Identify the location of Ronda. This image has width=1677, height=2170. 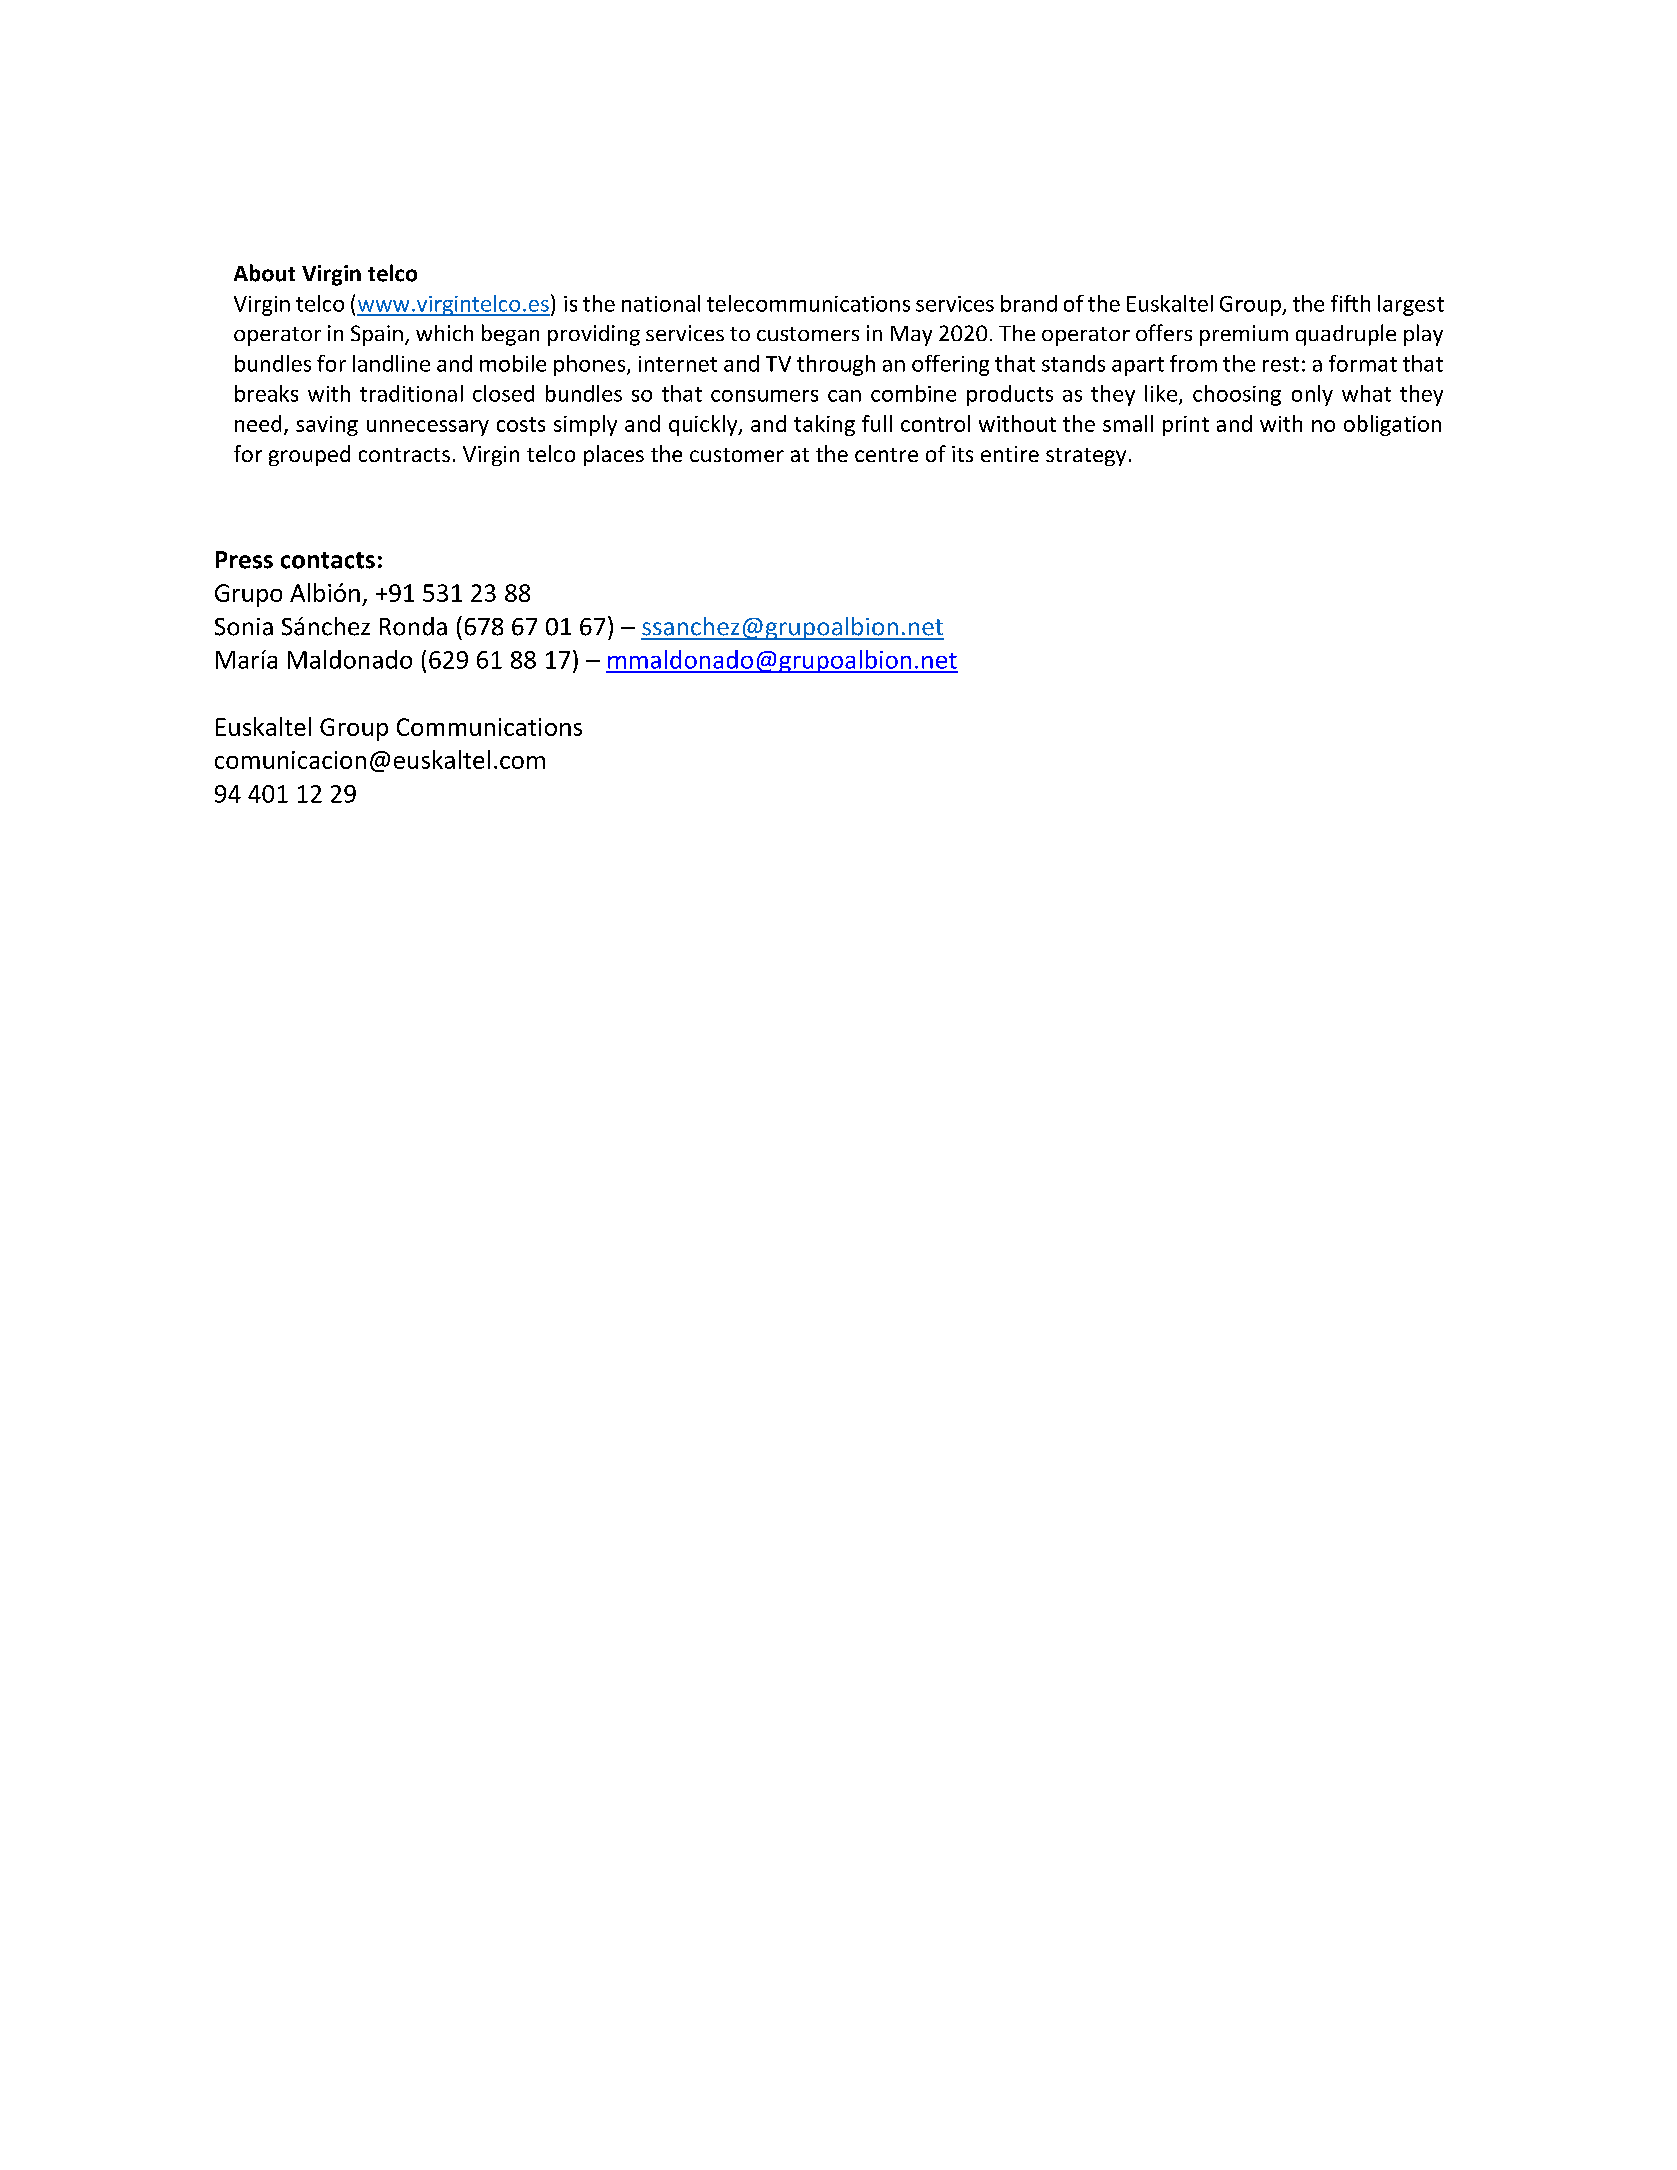
(413, 626).
